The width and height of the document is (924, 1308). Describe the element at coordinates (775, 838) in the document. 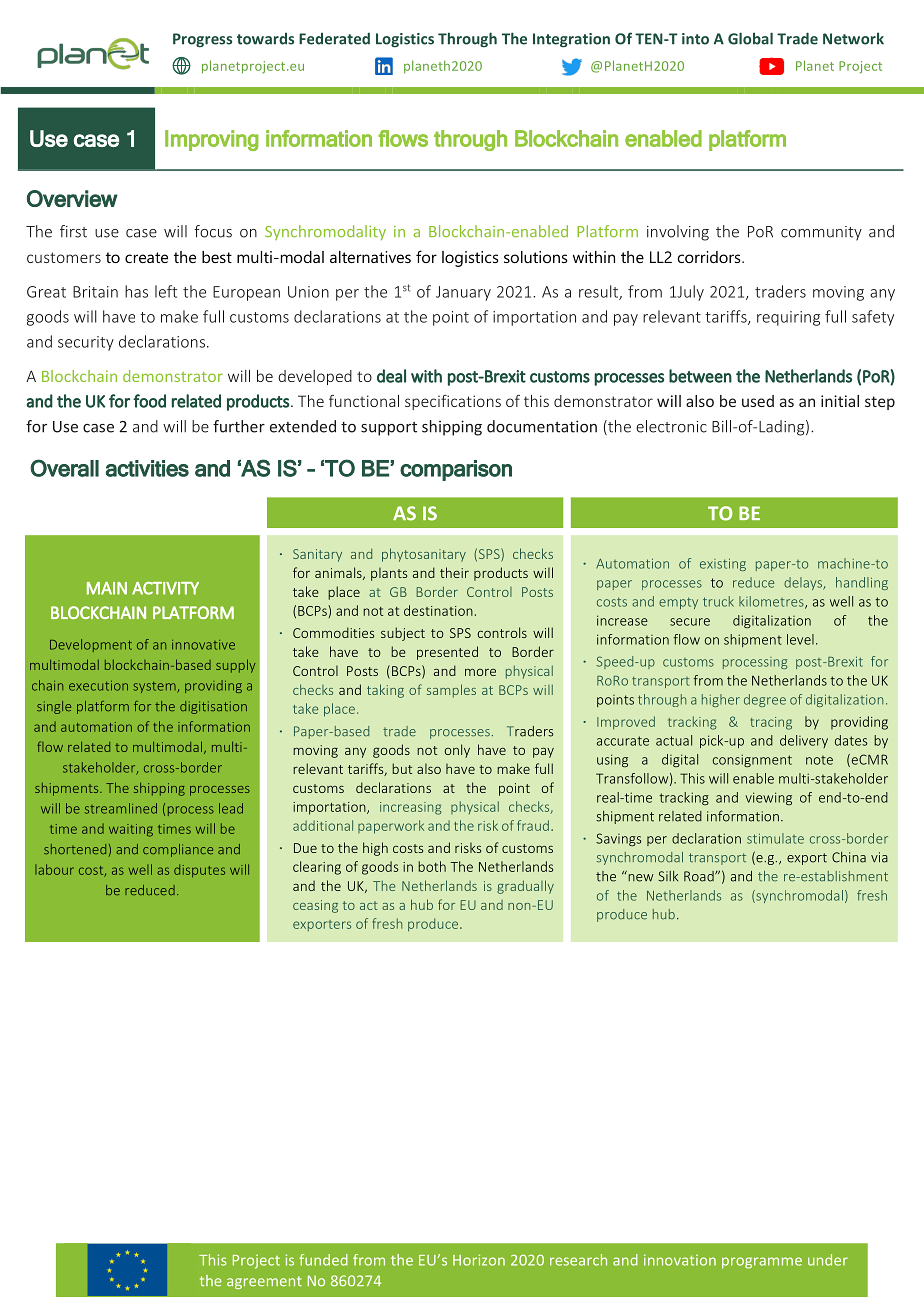

I see `stimulate` at that location.
